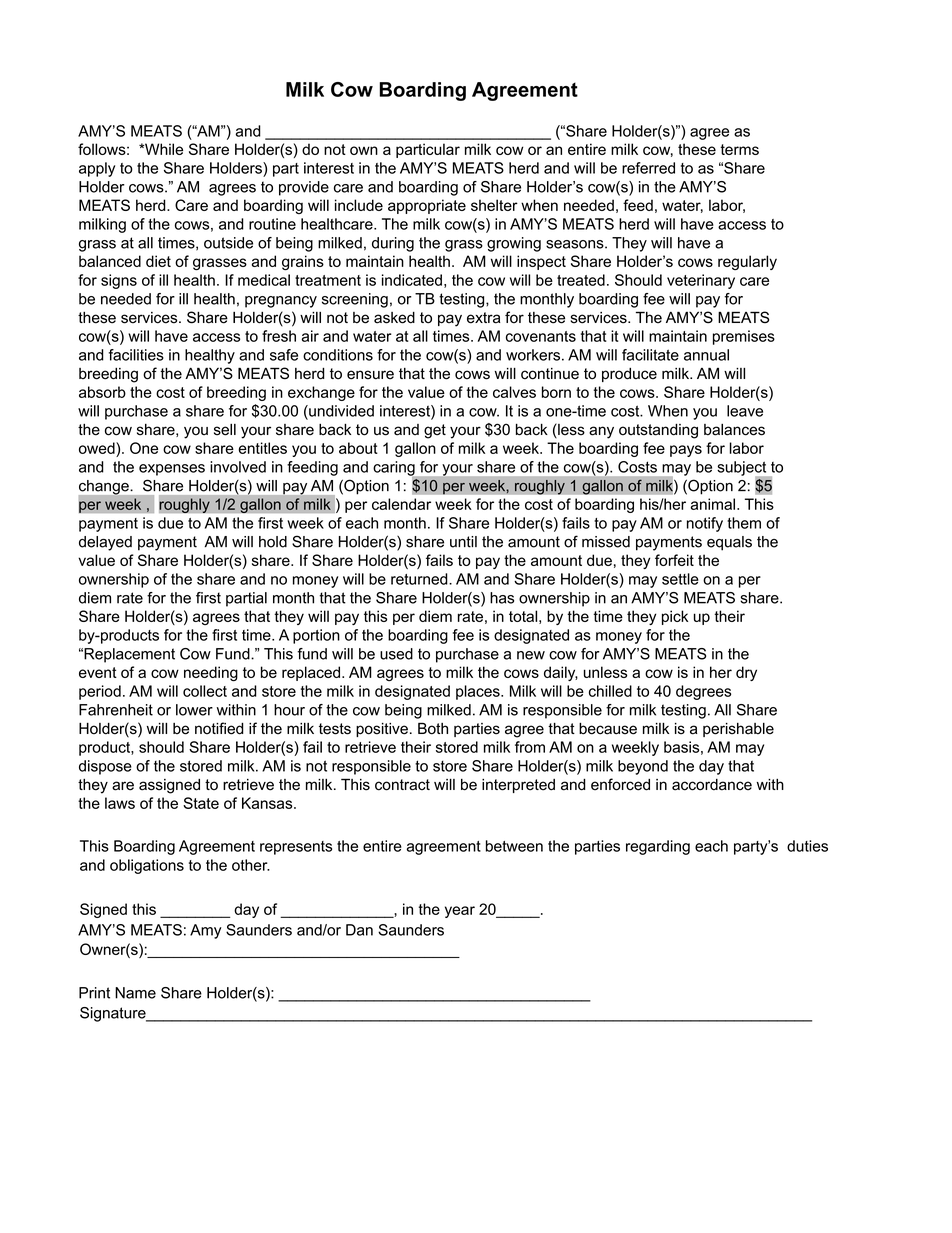 The width and height of the screenshot is (952, 1233). Describe the element at coordinates (712, 785) in the screenshot. I see `accordance` at that location.
